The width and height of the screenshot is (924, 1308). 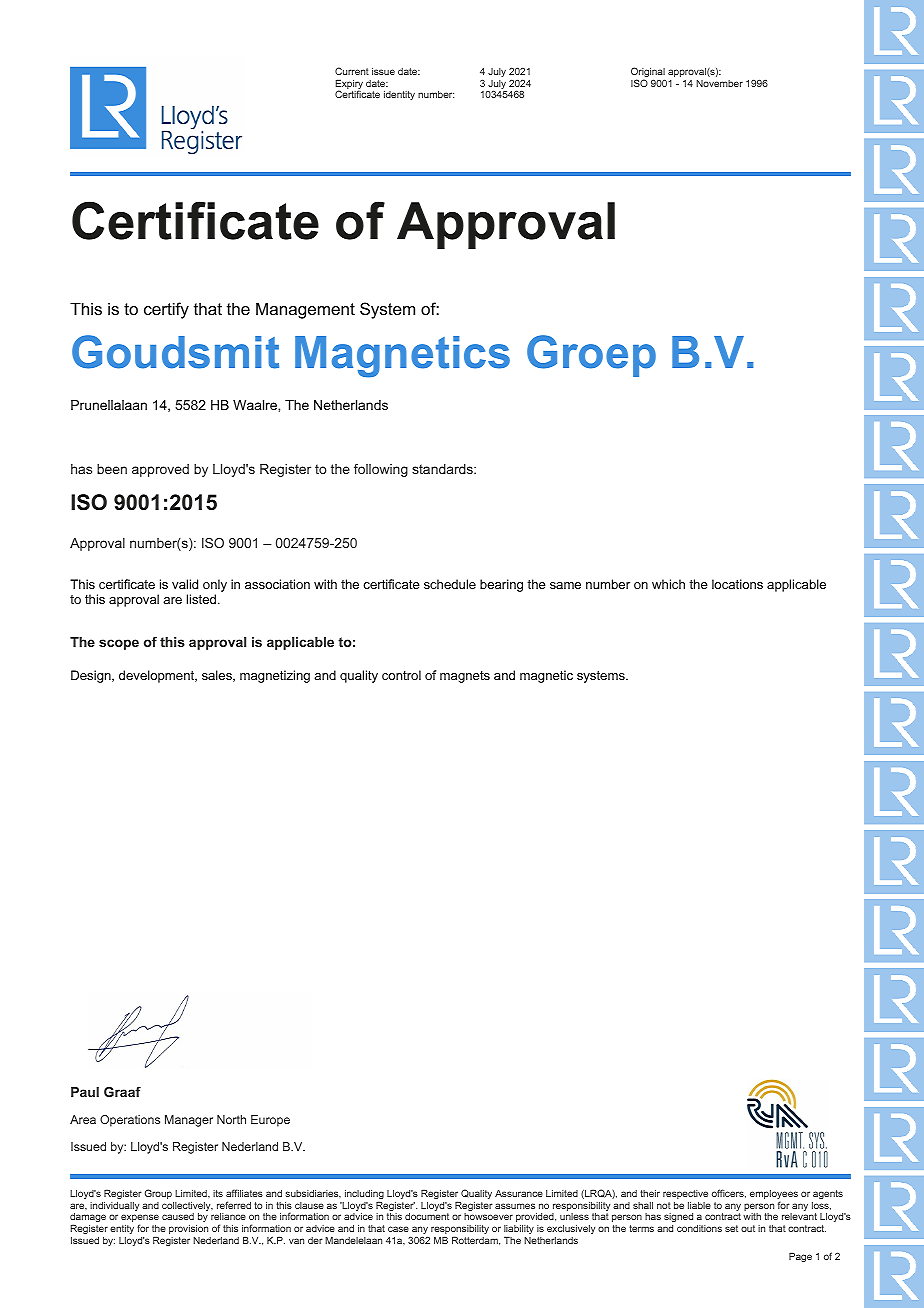 I want to click on standards, so click(x=443, y=469).
